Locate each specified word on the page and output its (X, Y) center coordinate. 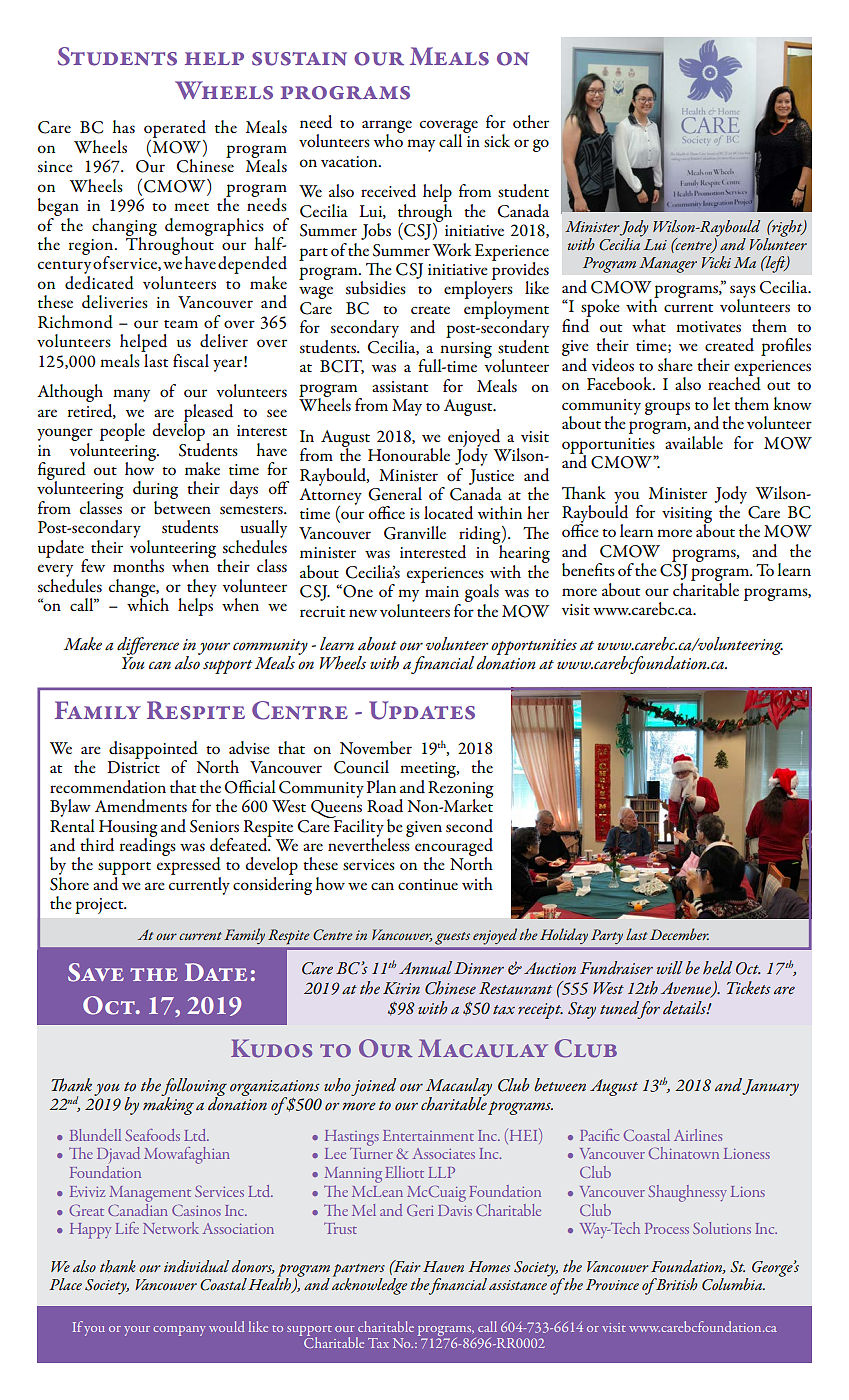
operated (175, 130)
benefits (588, 570)
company (179, 1331)
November (376, 748)
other (531, 121)
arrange (387, 127)
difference (148, 646)
